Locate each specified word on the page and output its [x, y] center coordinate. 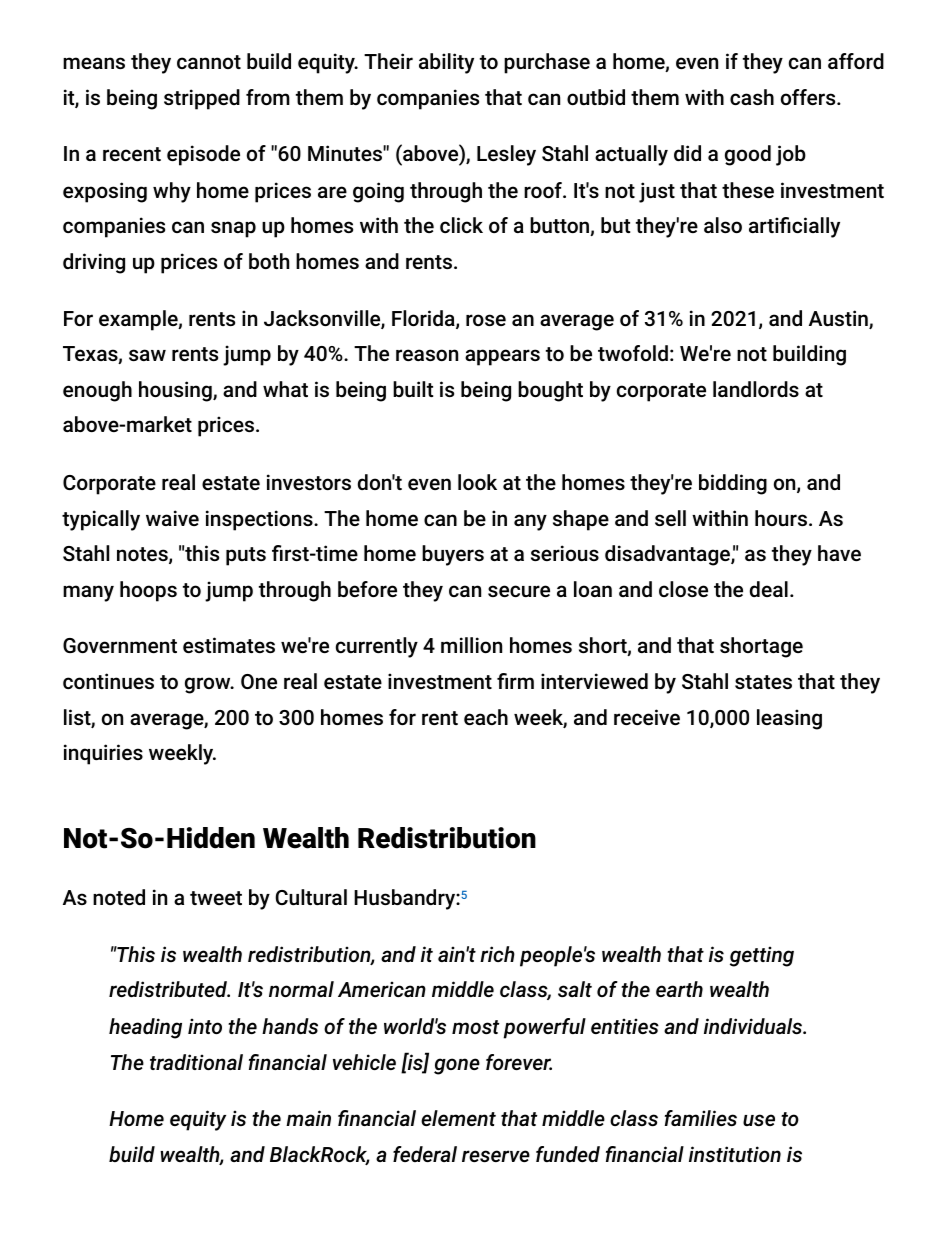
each [486, 717]
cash [752, 97]
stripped [202, 99]
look [477, 482]
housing [176, 391]
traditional [196, 1062]
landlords [756, 389]
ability [446, 63]
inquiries [103, 754]
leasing [789, 719]
